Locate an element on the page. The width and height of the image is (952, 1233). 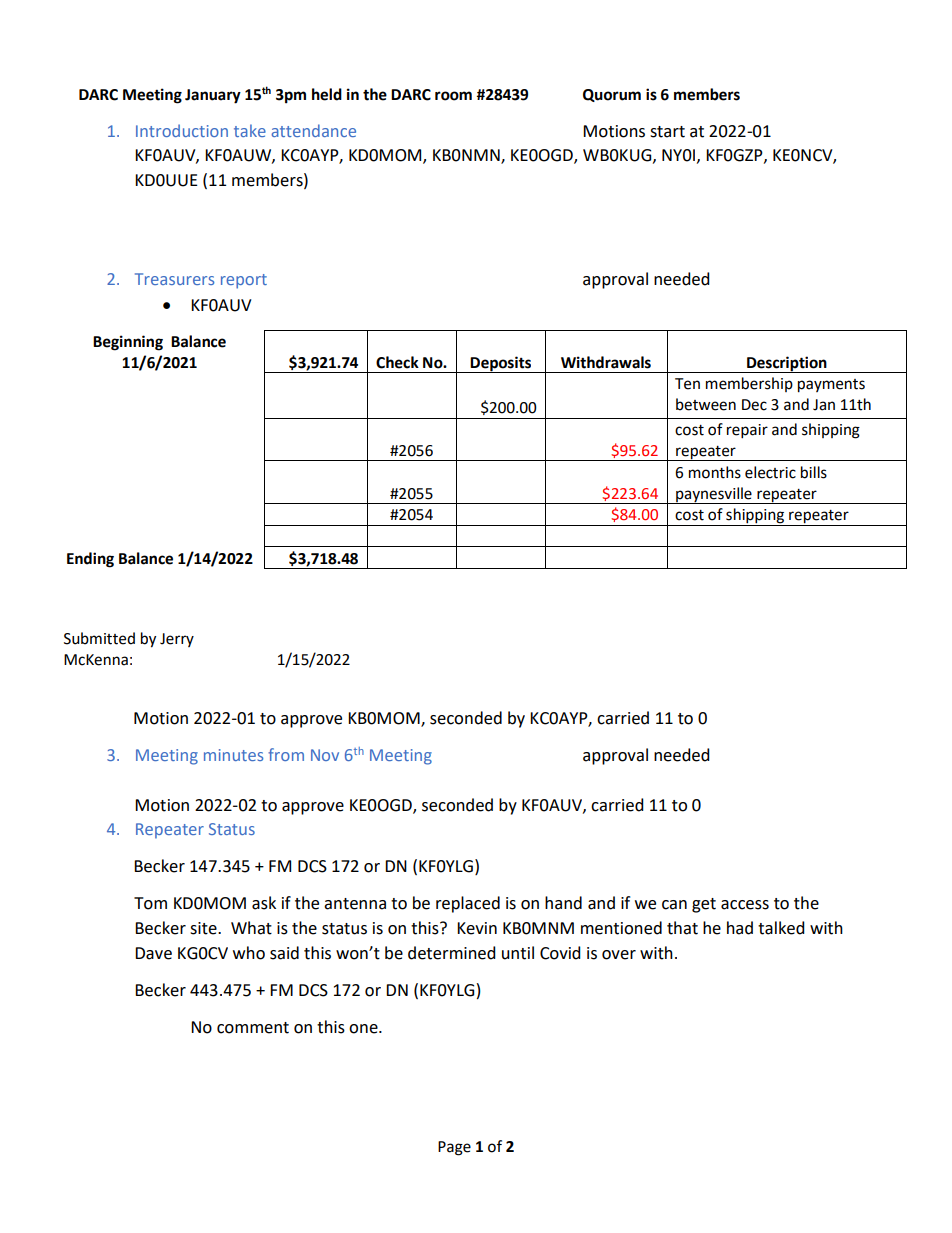
Jerry is located at coordinates (177, 640).
